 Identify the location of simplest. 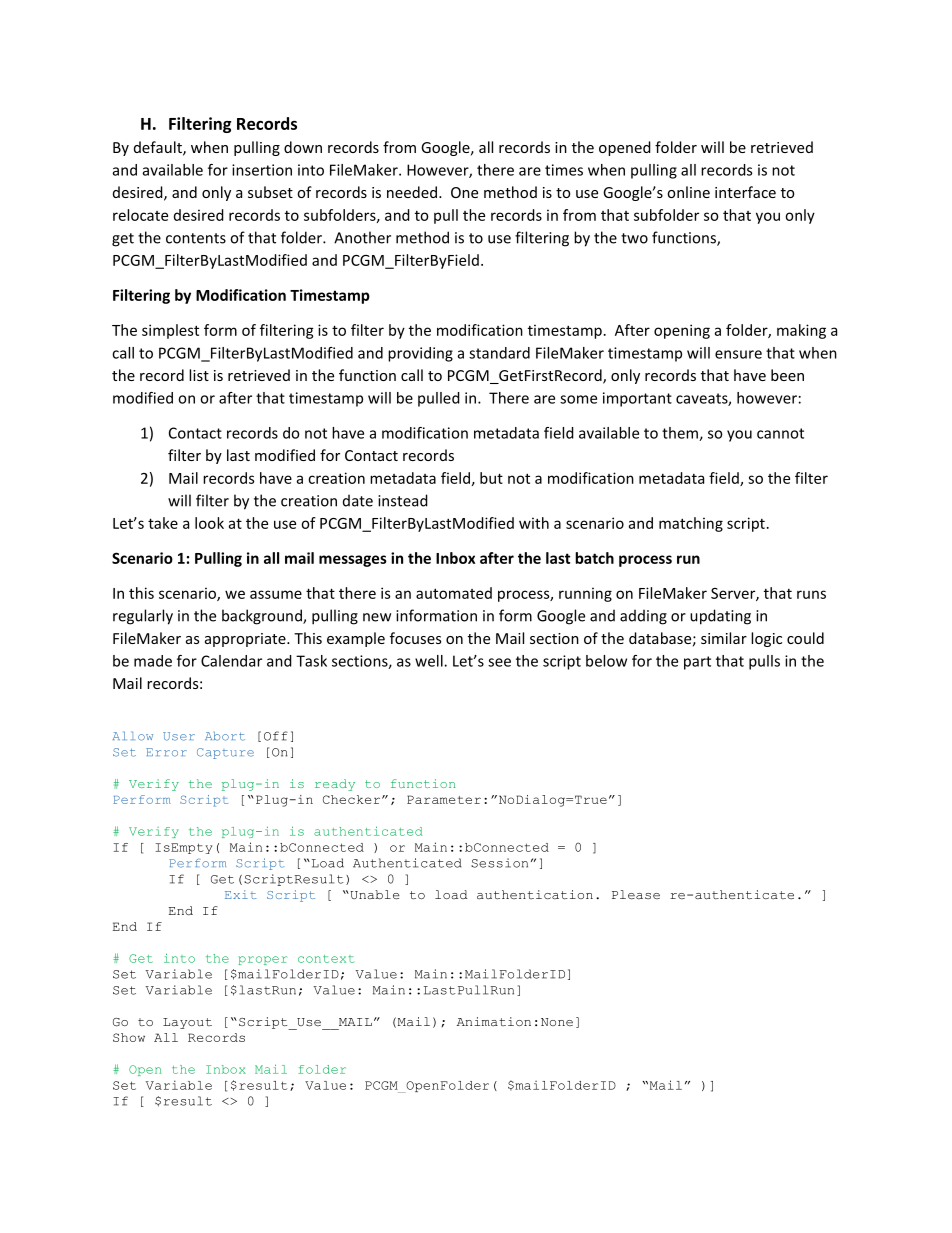
(170, 331).
